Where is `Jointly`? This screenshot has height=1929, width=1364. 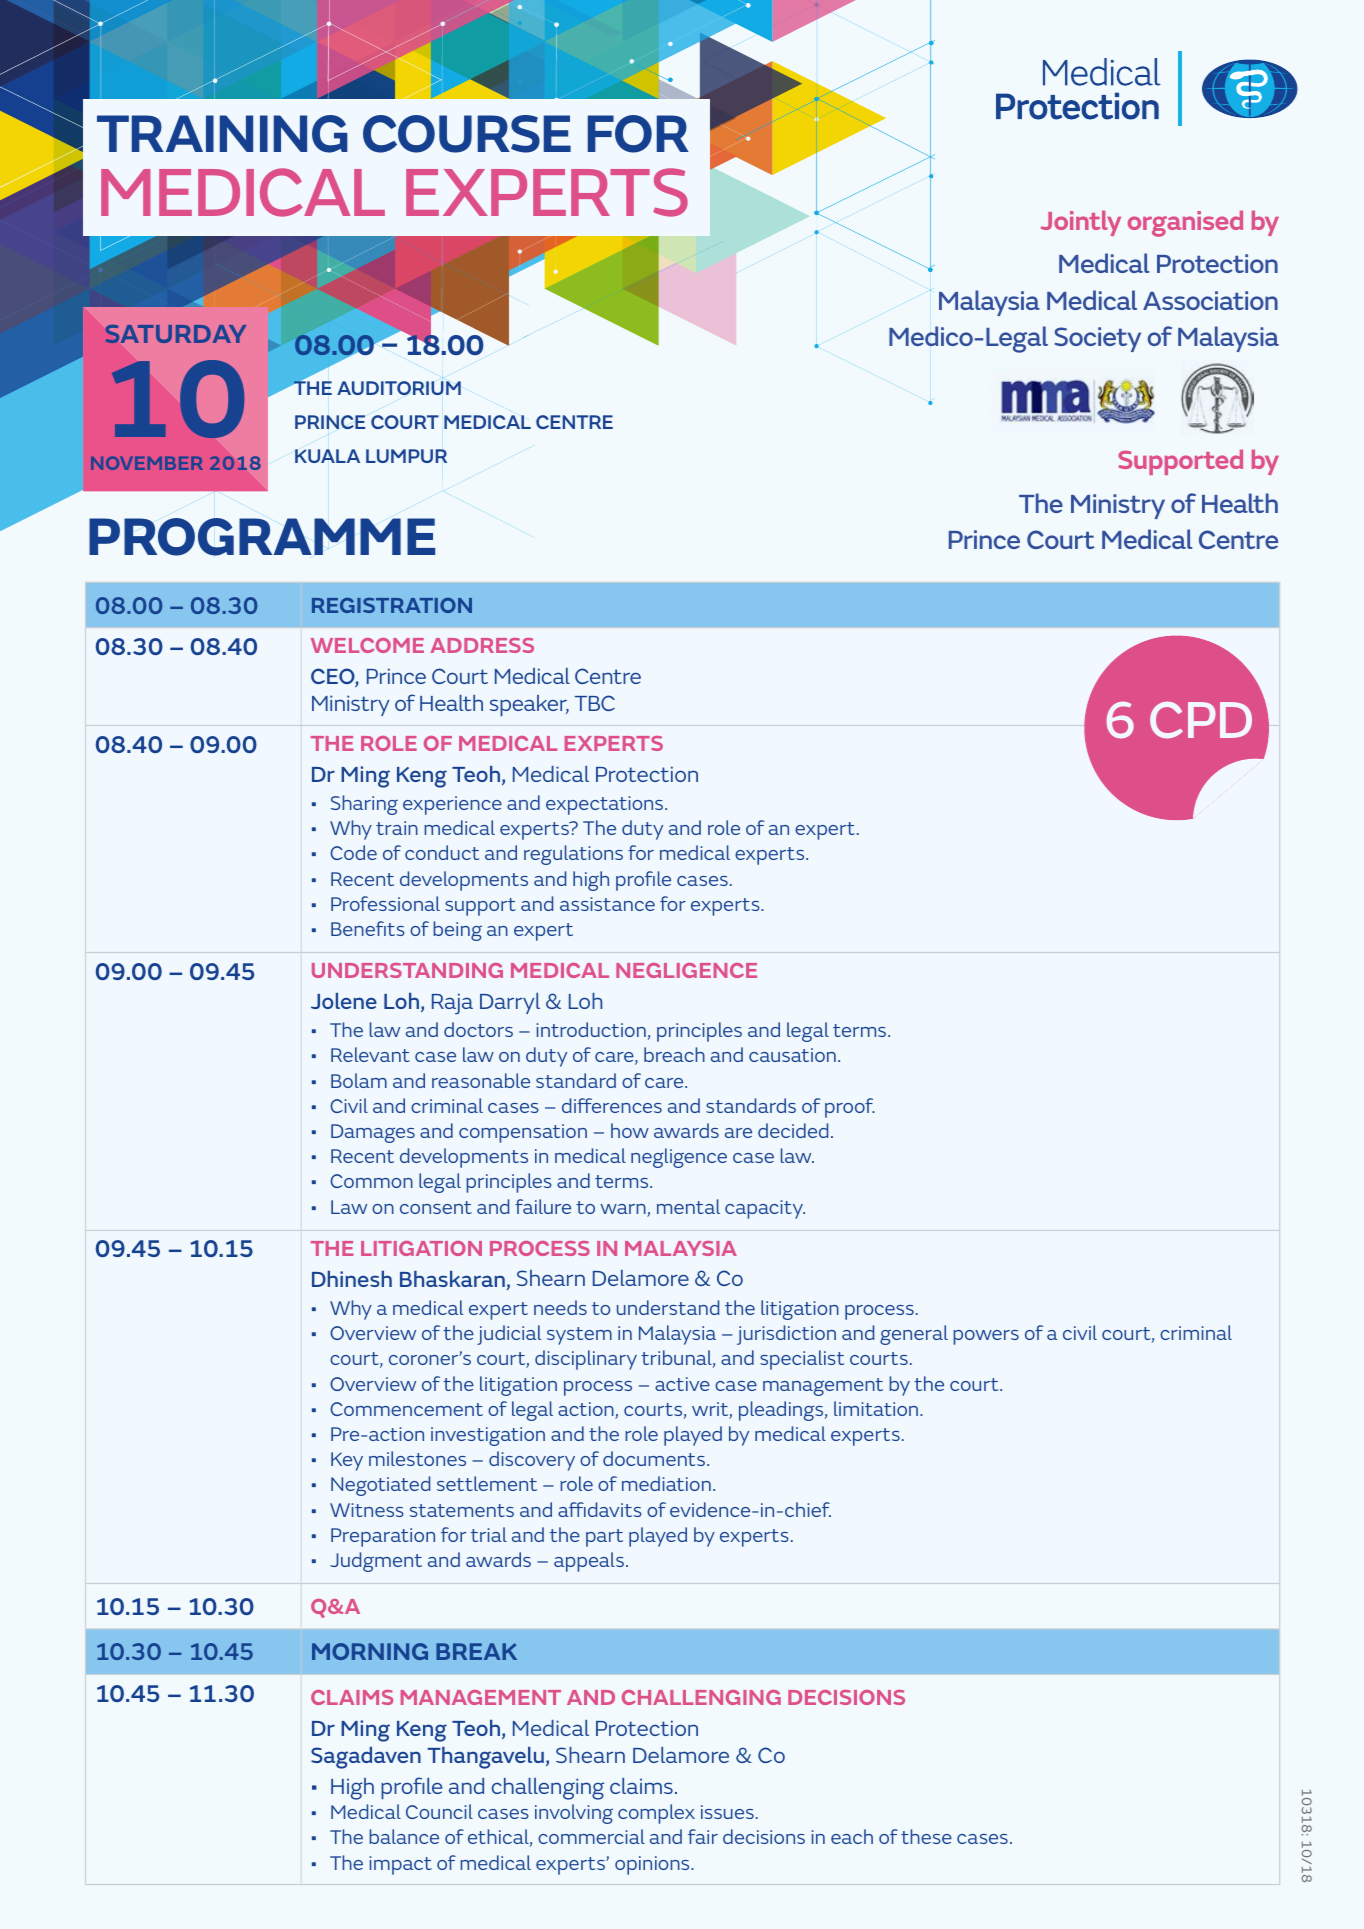
Jointly is located at coordinates (1081, 223).
